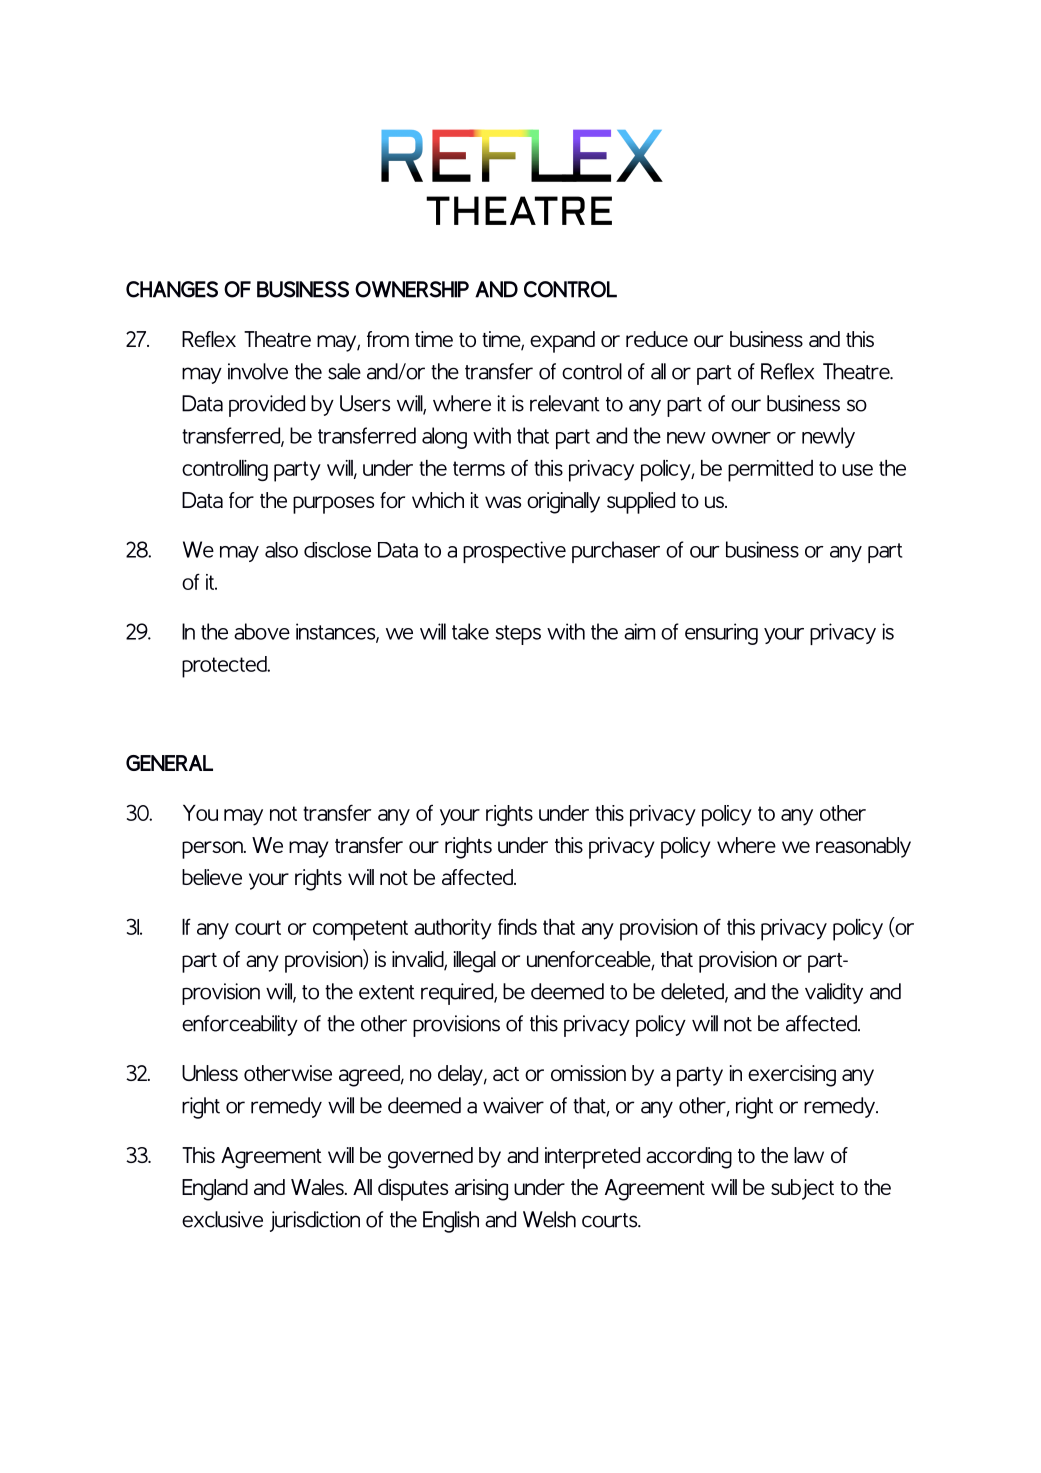 The image size is (1041, 1473). I want to click on also, so click(281, 550).
